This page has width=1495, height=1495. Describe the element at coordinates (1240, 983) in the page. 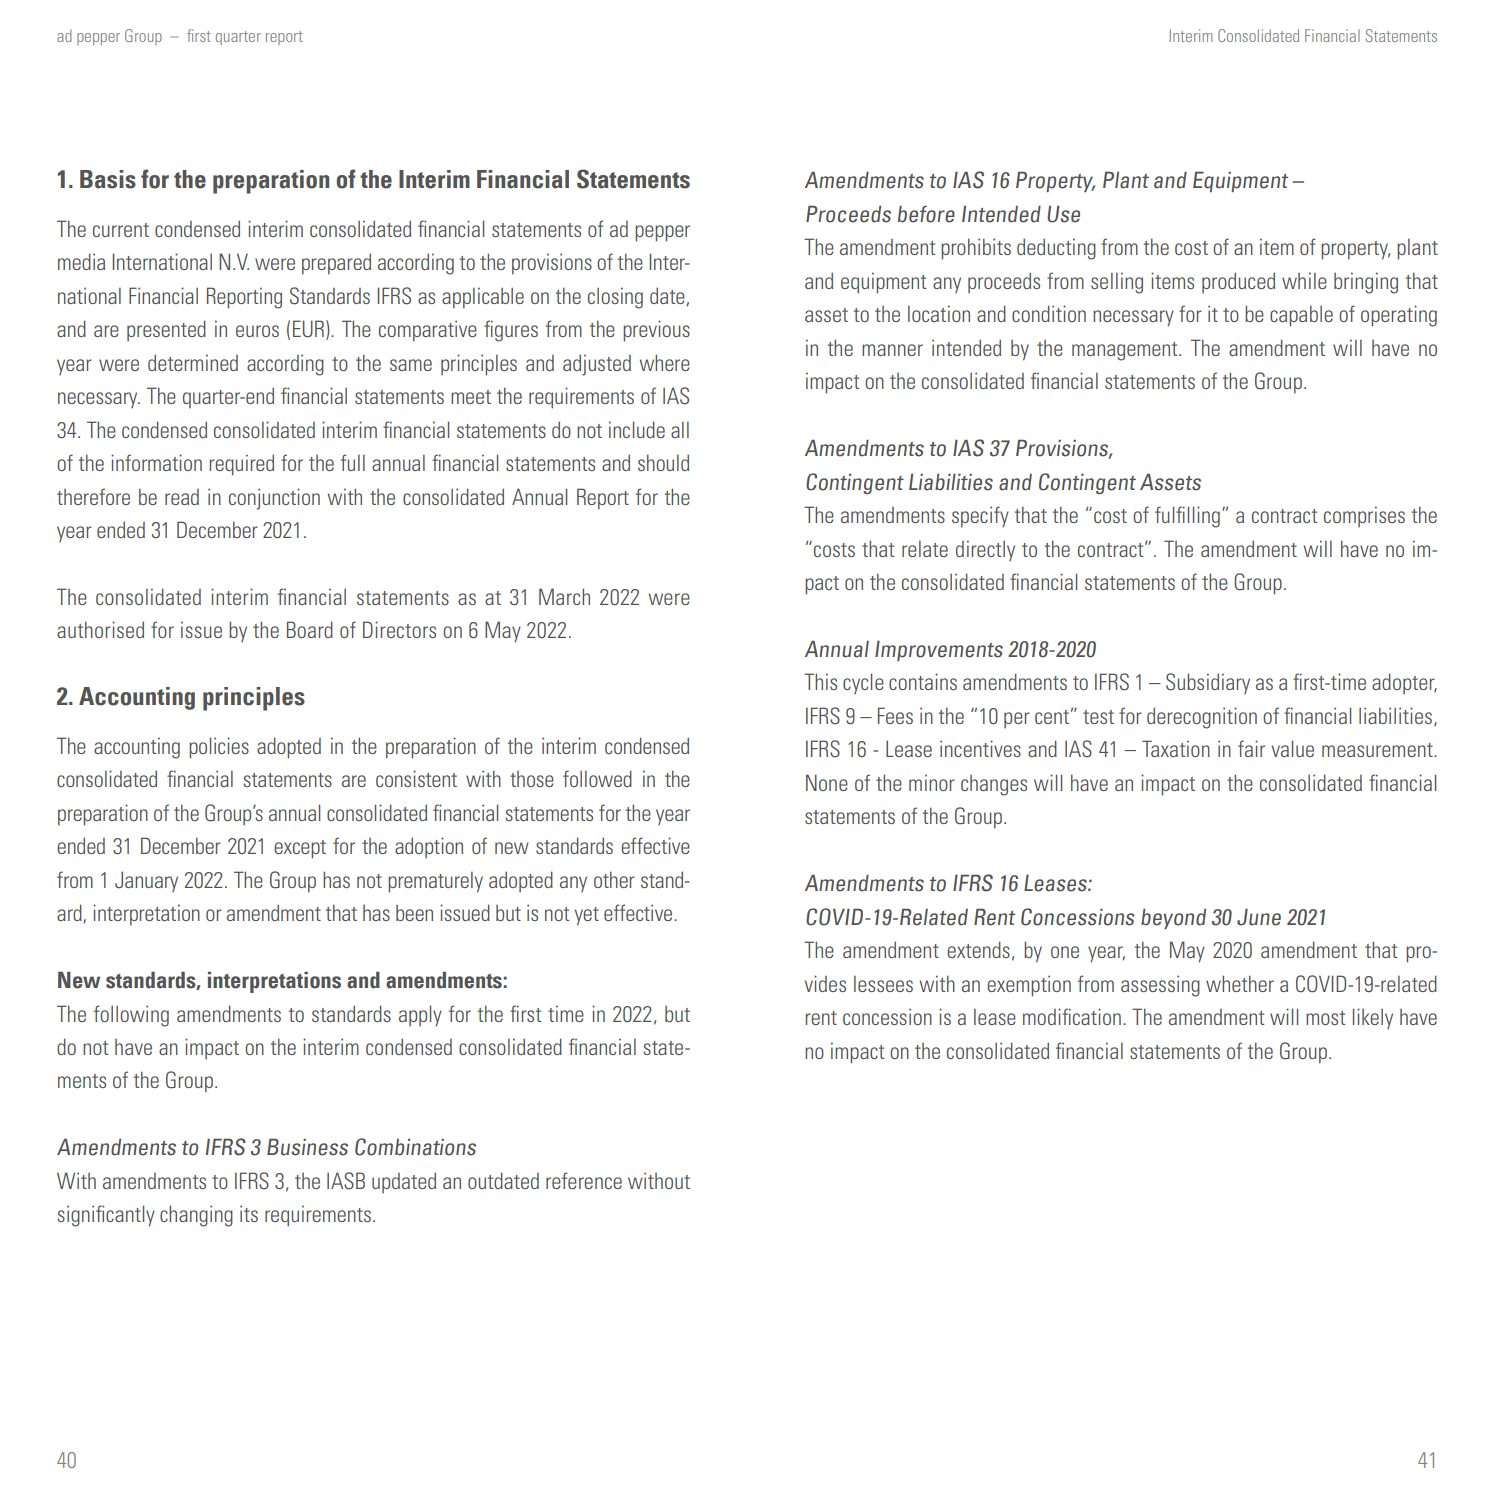

I see `whether` at that location.
